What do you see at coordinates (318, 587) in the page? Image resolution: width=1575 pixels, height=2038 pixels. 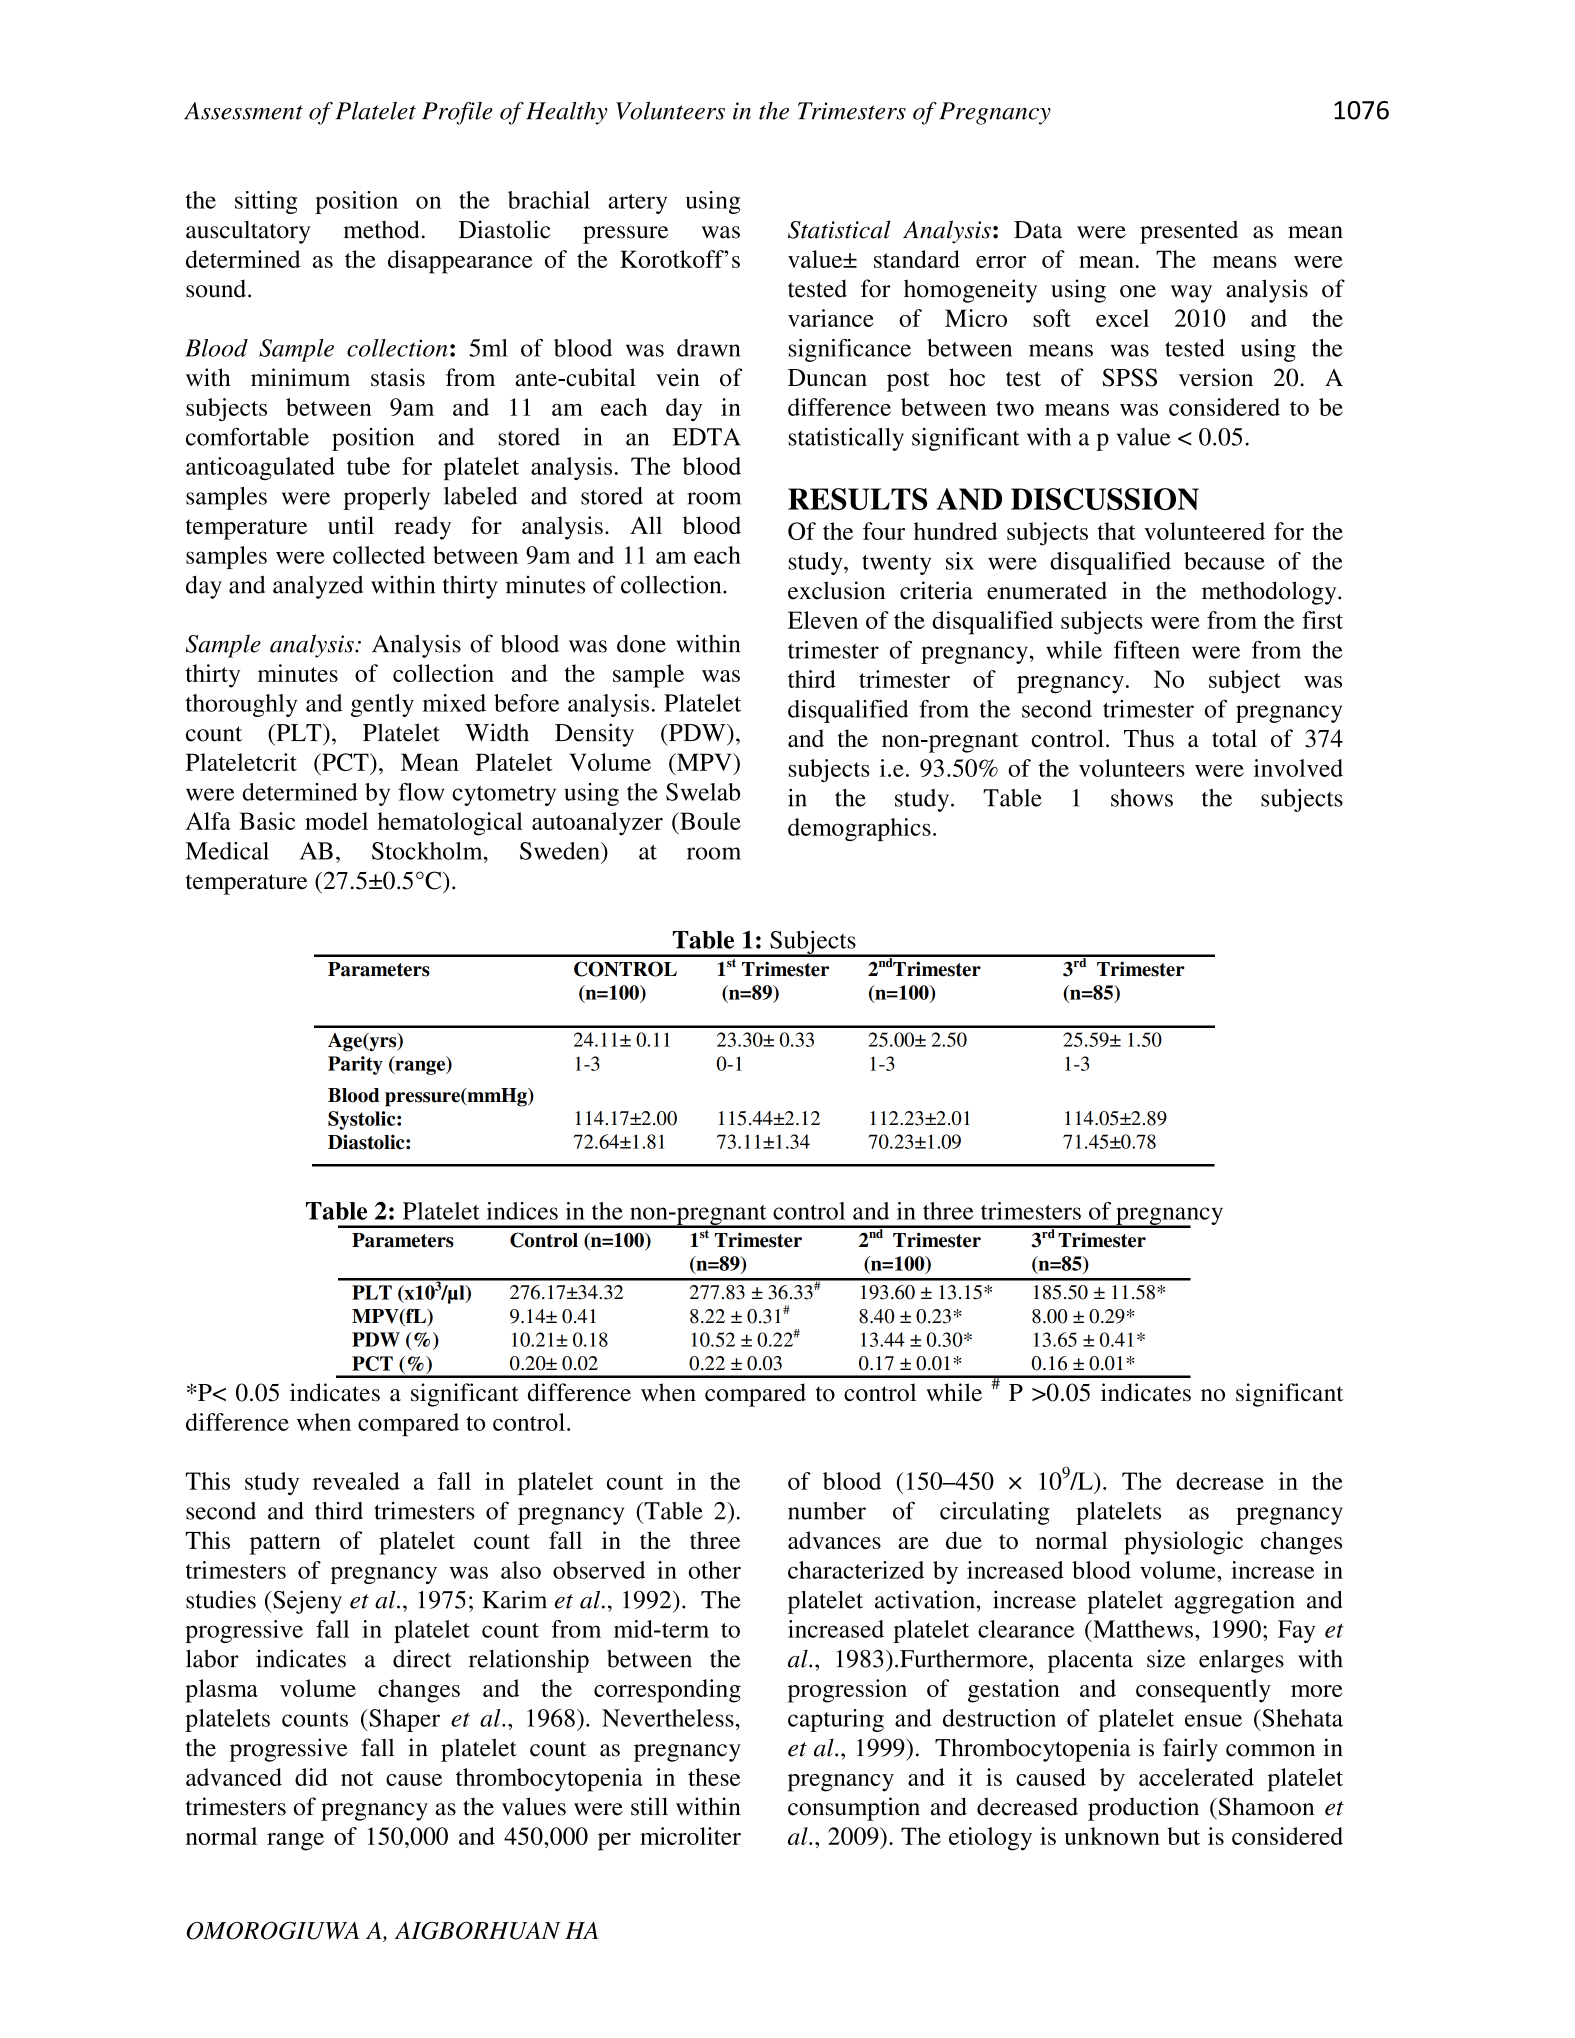 I see `analyzed` at bounding box center [318, 587].
